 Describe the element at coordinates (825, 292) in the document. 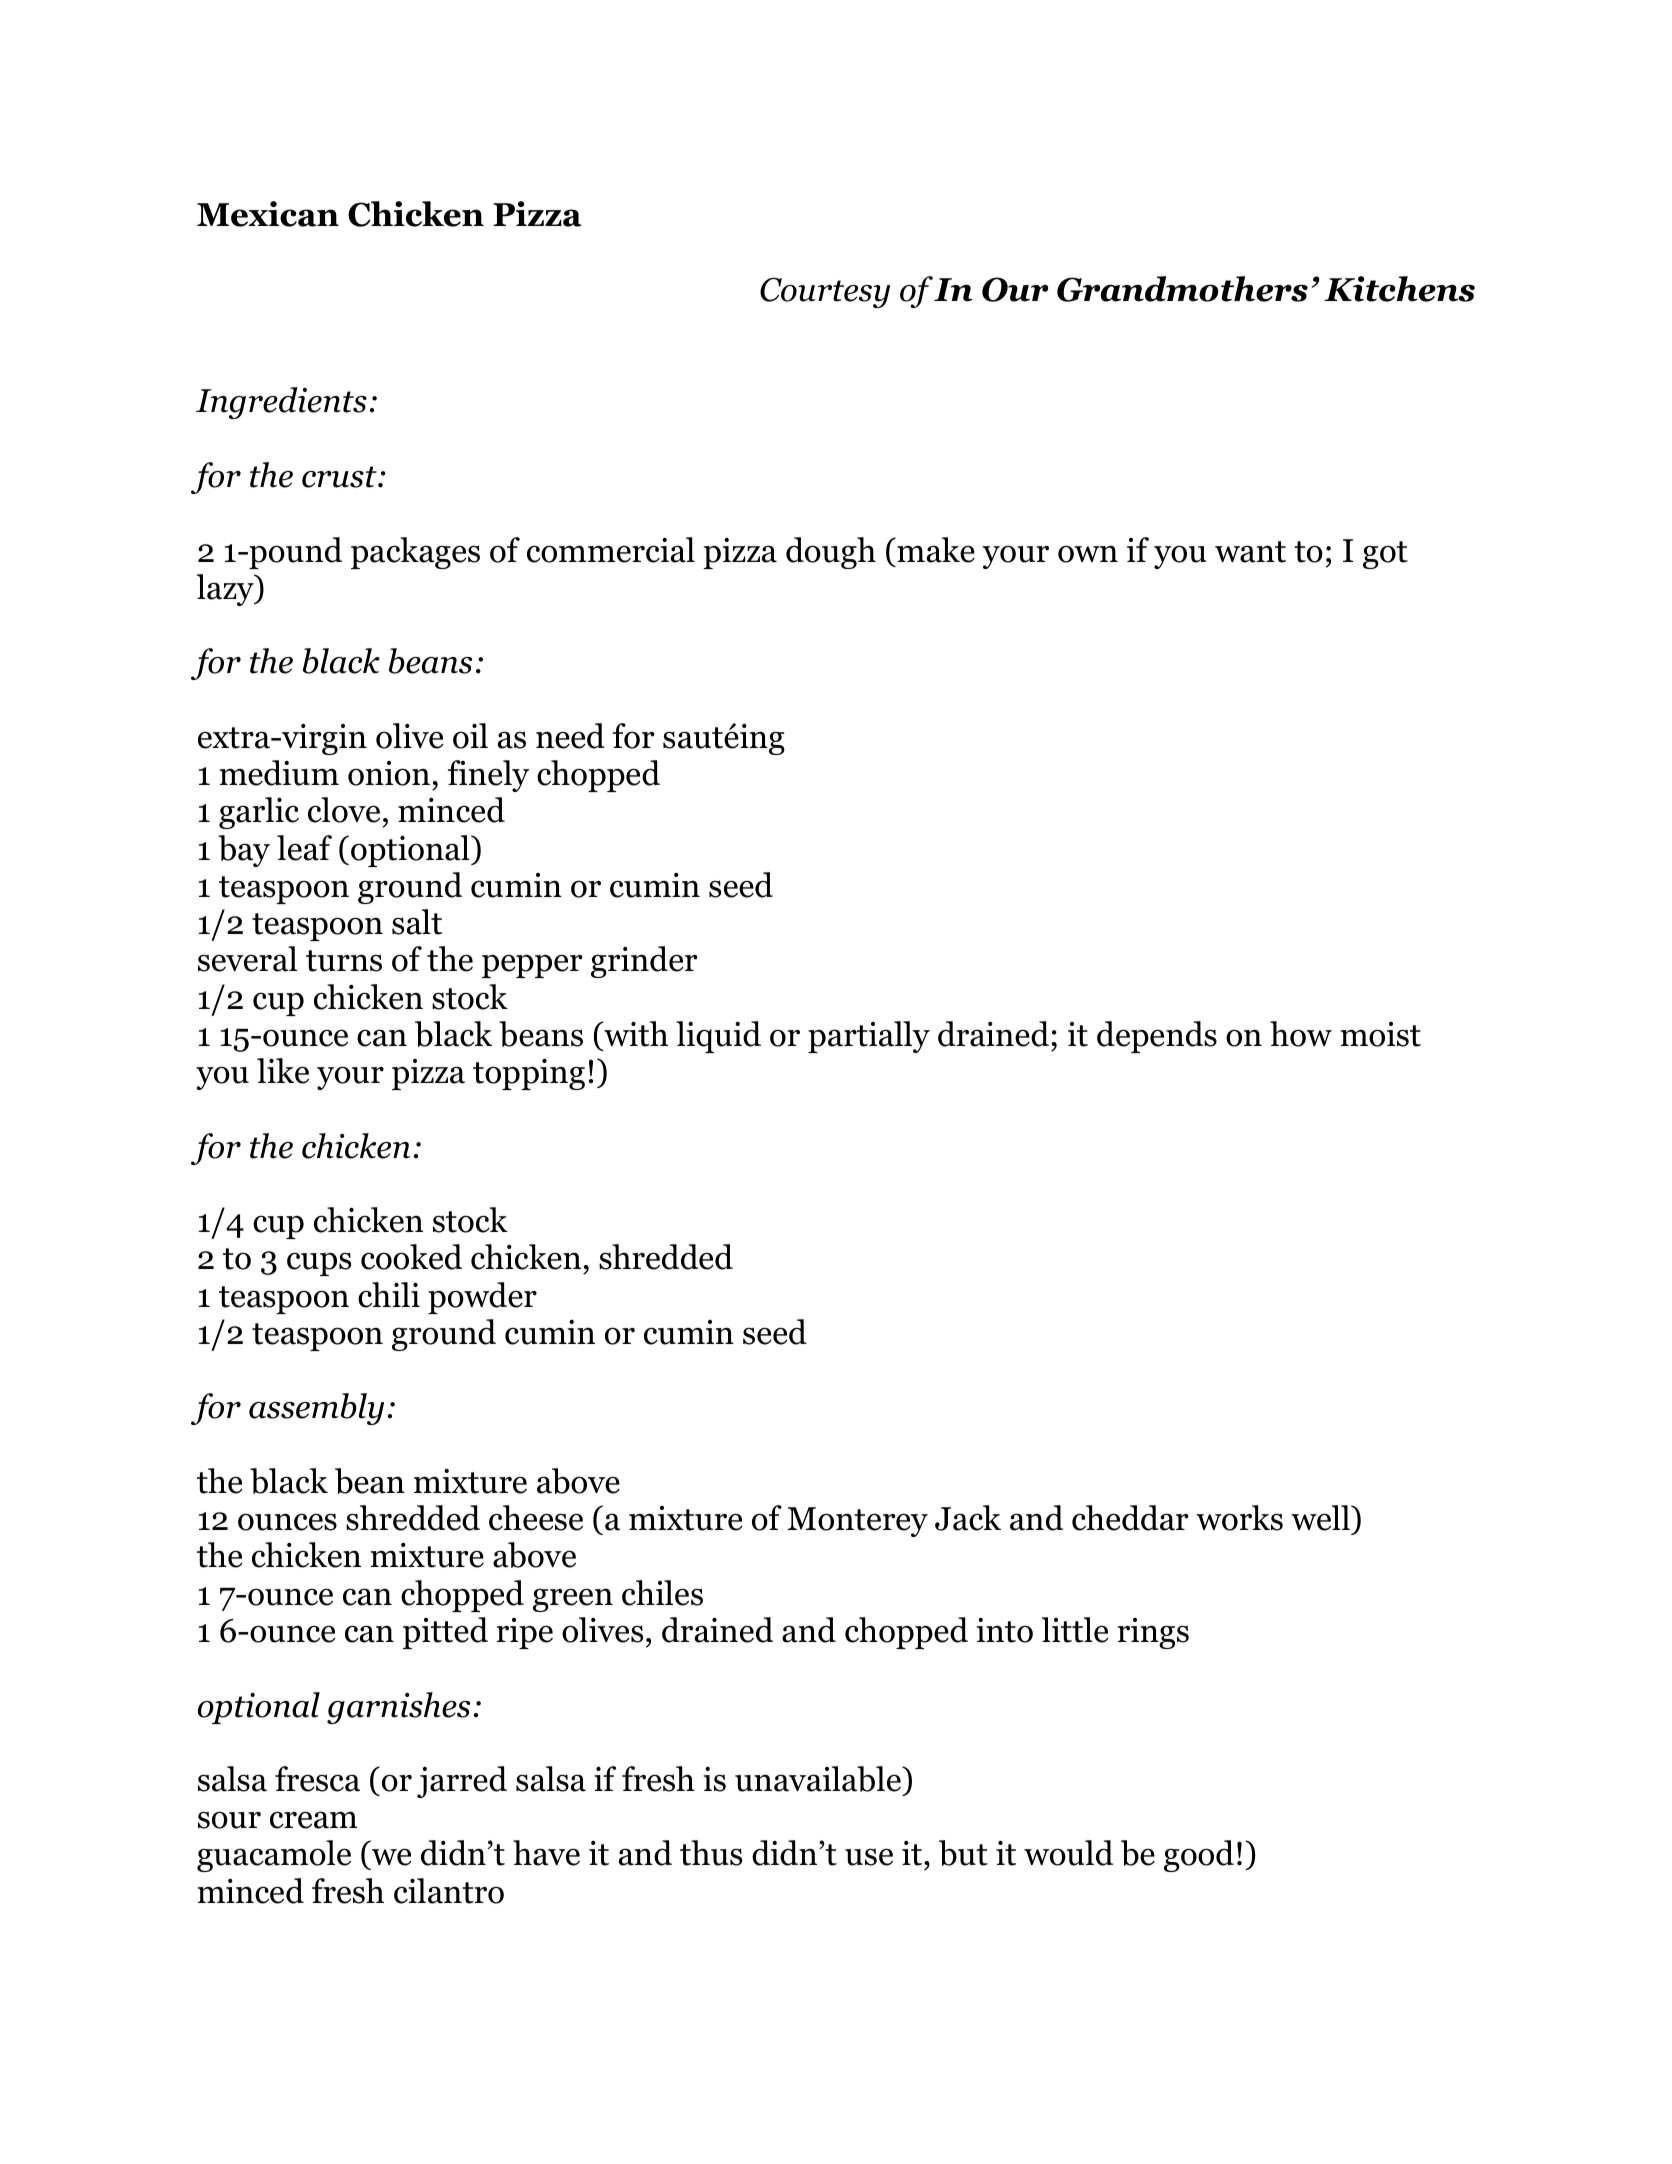

I see `Courtesy` at that location.
